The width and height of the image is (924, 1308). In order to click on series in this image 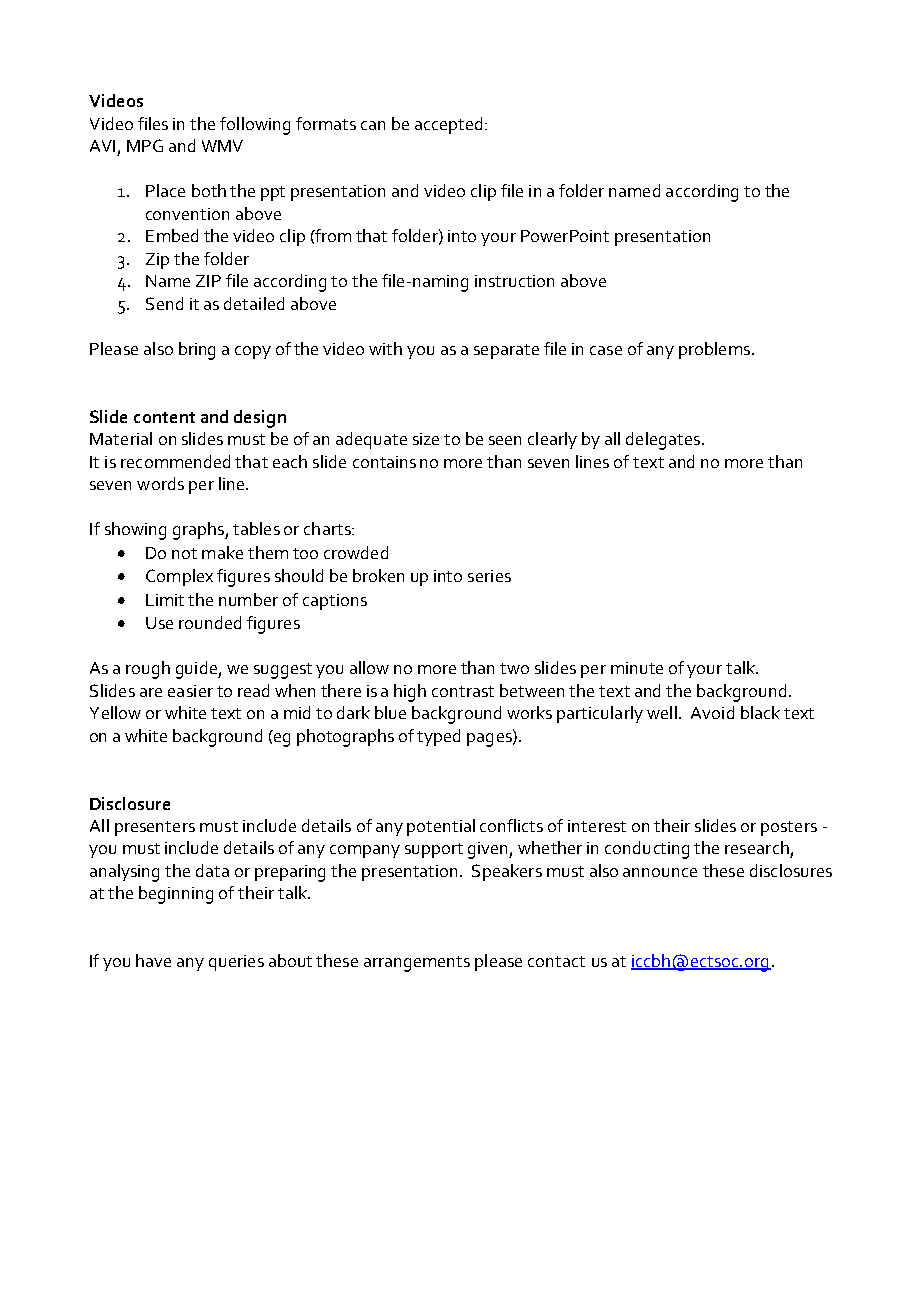, I will do `click(489, 576)`.
